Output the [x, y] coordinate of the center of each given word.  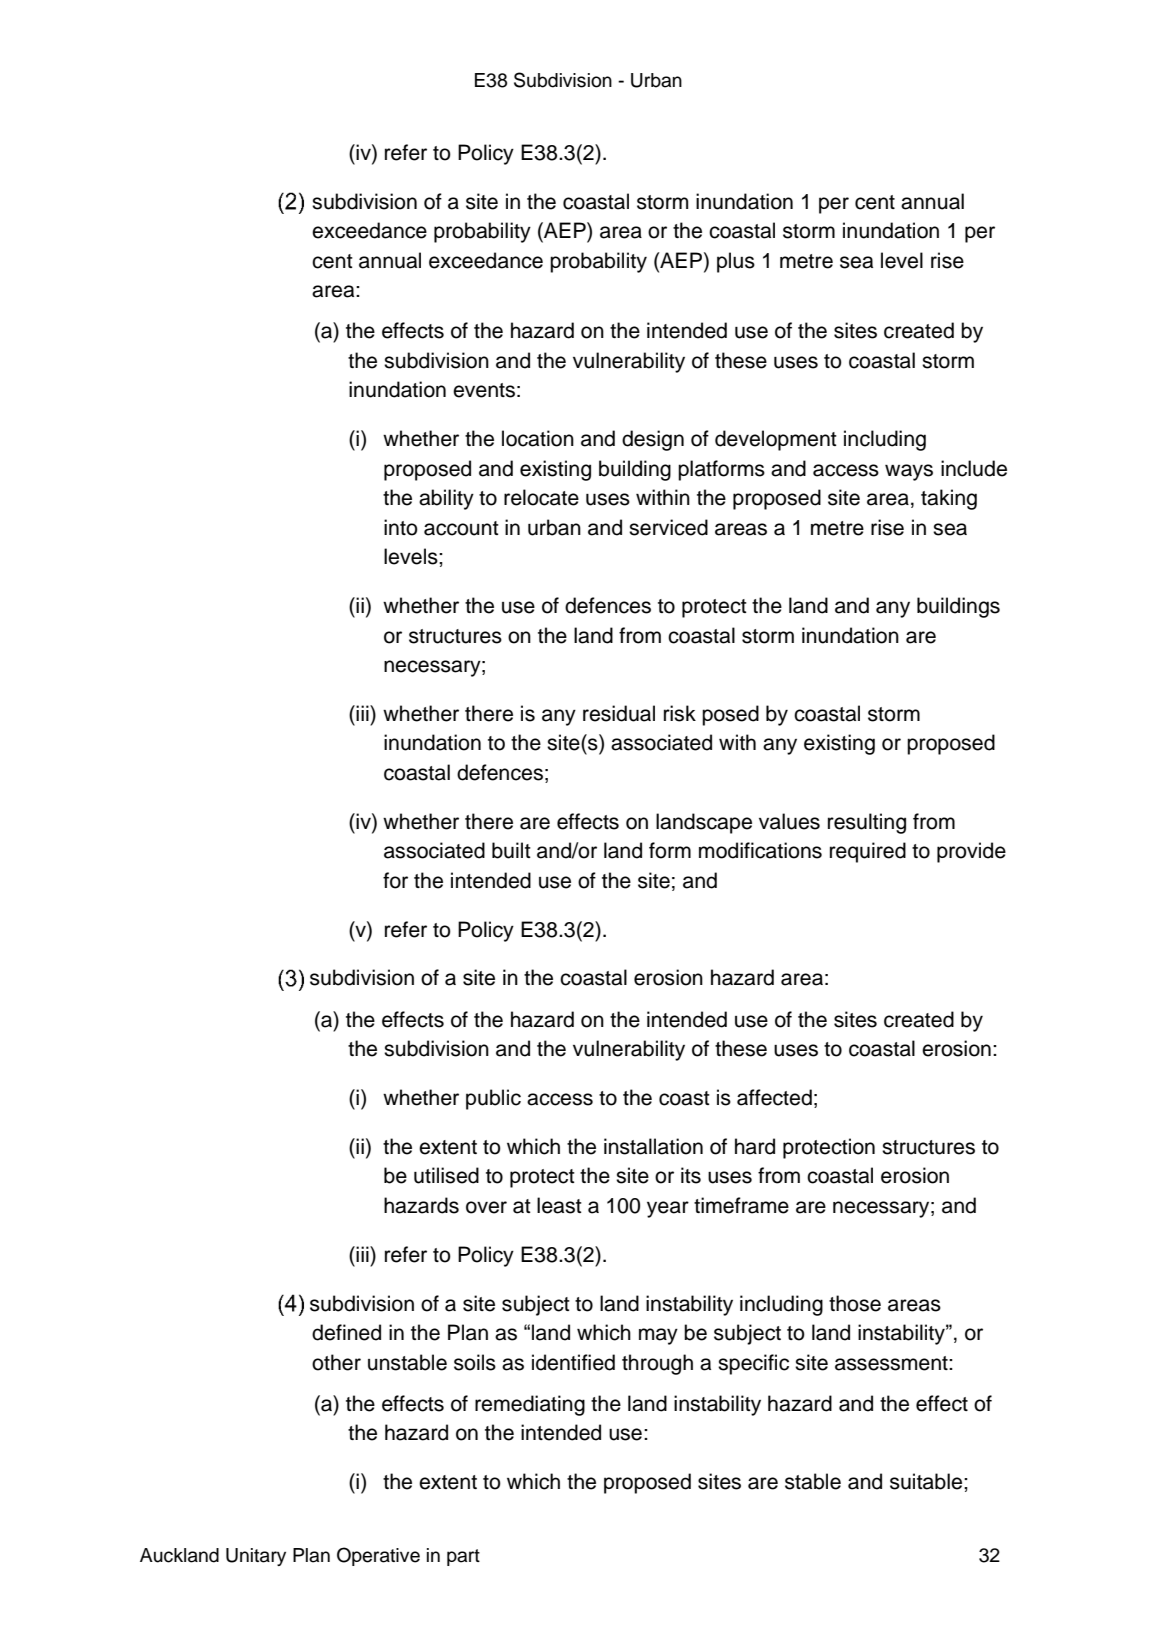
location [538, 438]
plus [736, 262]
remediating [530, 1405]
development [776, 440]
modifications [760, 850]
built [511, 850]
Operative [378, 1556]
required [868, 852]
